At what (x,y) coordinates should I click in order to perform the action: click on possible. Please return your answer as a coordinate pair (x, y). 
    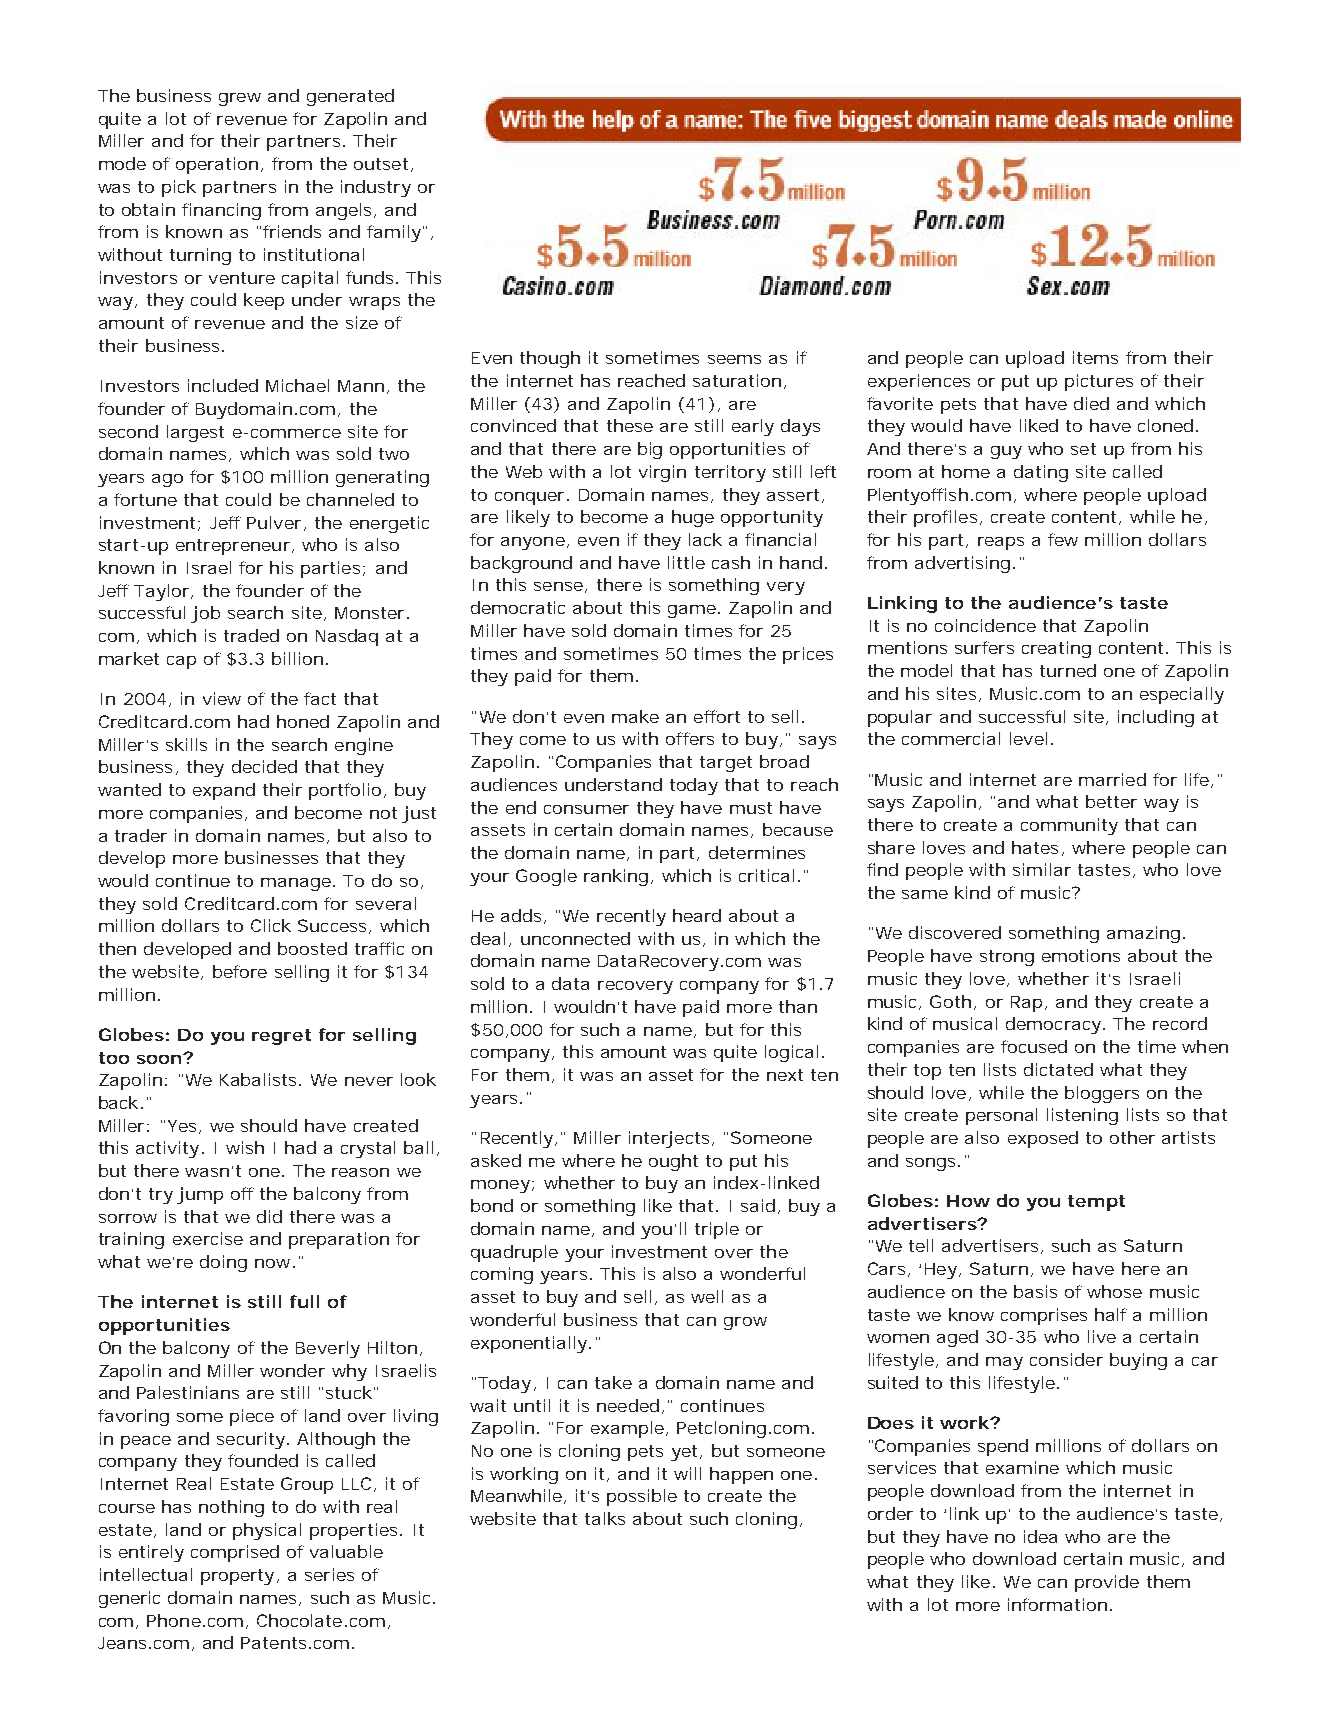
    Looking at the image, I should click on (642, 1497).
